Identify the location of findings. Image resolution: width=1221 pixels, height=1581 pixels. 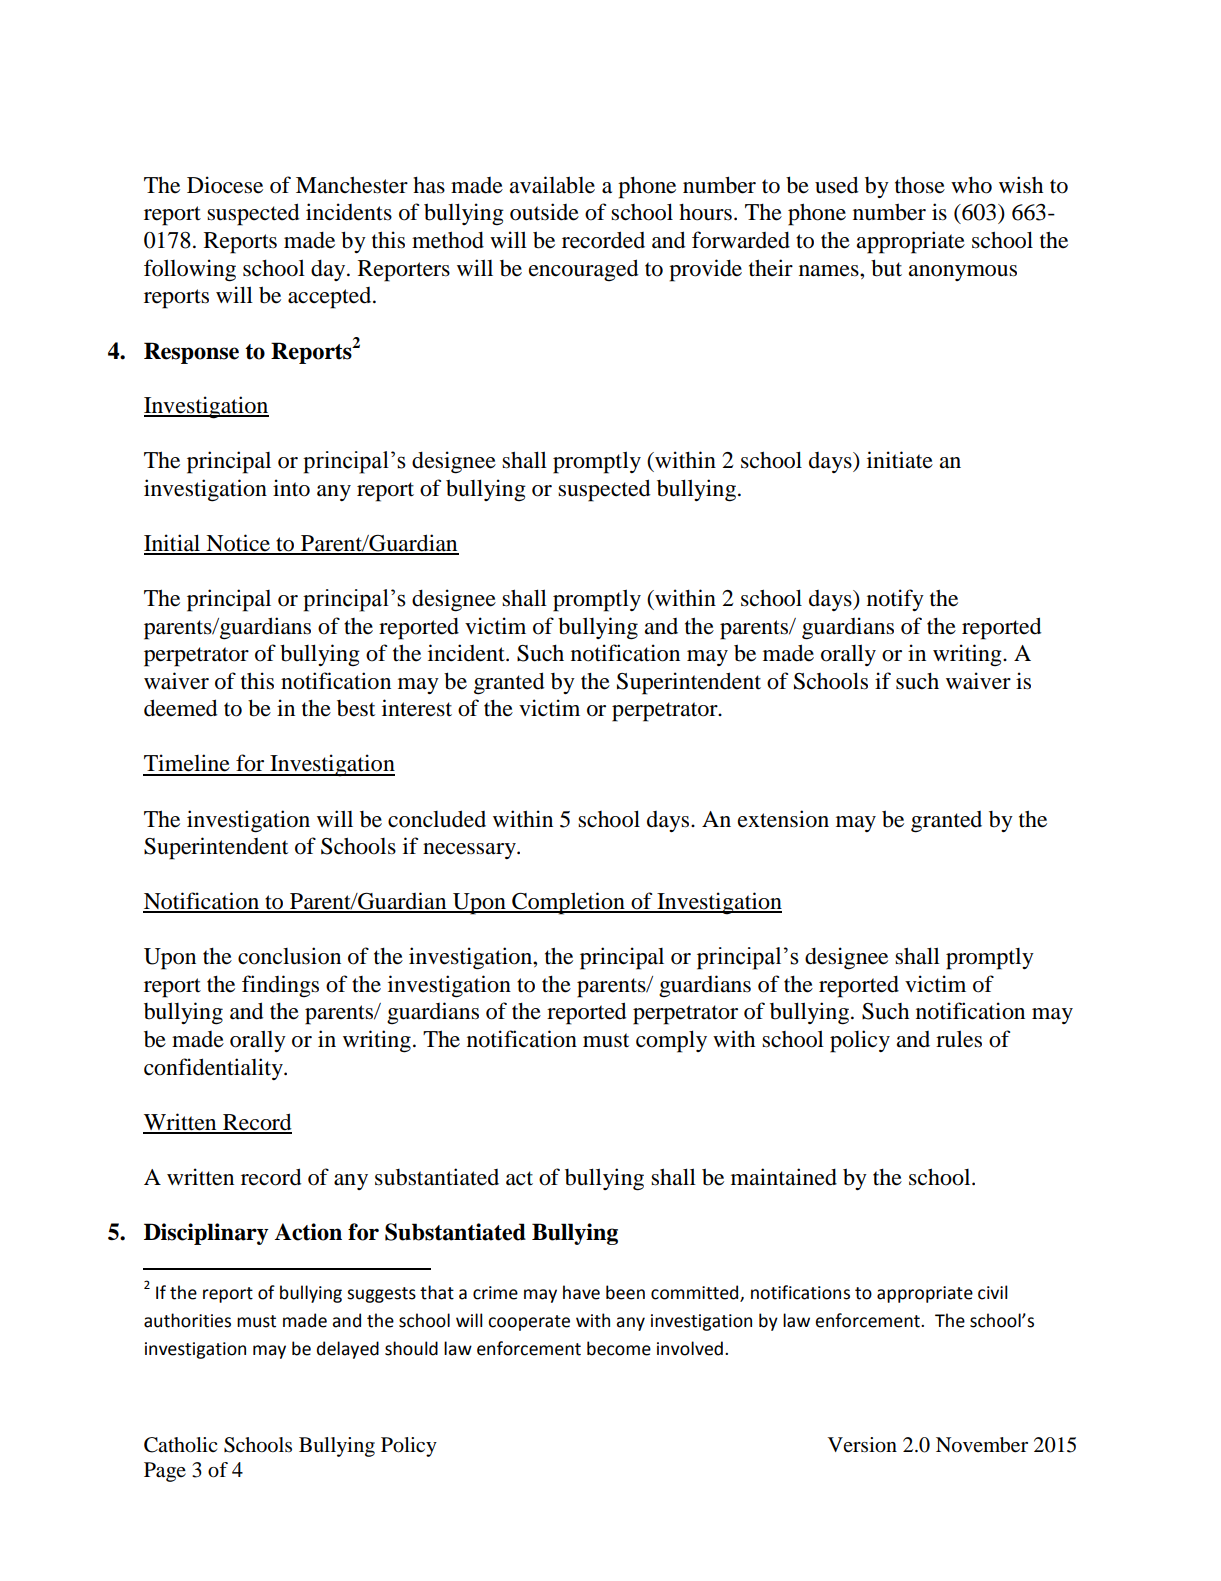
(280, 986).
